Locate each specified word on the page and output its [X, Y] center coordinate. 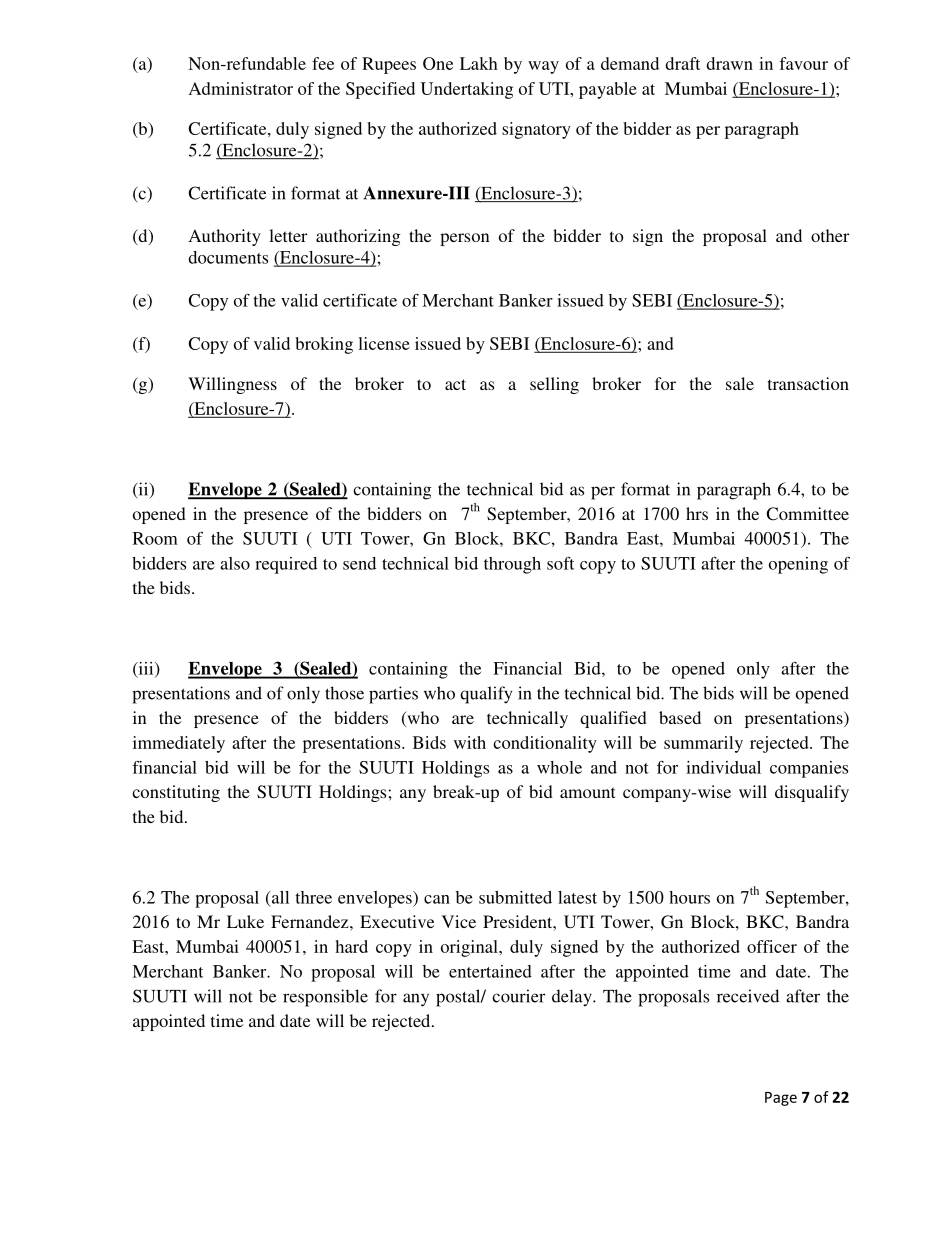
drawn [730, 63]
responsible [325, 998]
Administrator [241, 88]
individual [723, 767]
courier [518, 996]
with [470, 742]
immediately [179, 744]
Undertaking [467, 90]
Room [155, 538]
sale [740, 383]
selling [554, 385]
